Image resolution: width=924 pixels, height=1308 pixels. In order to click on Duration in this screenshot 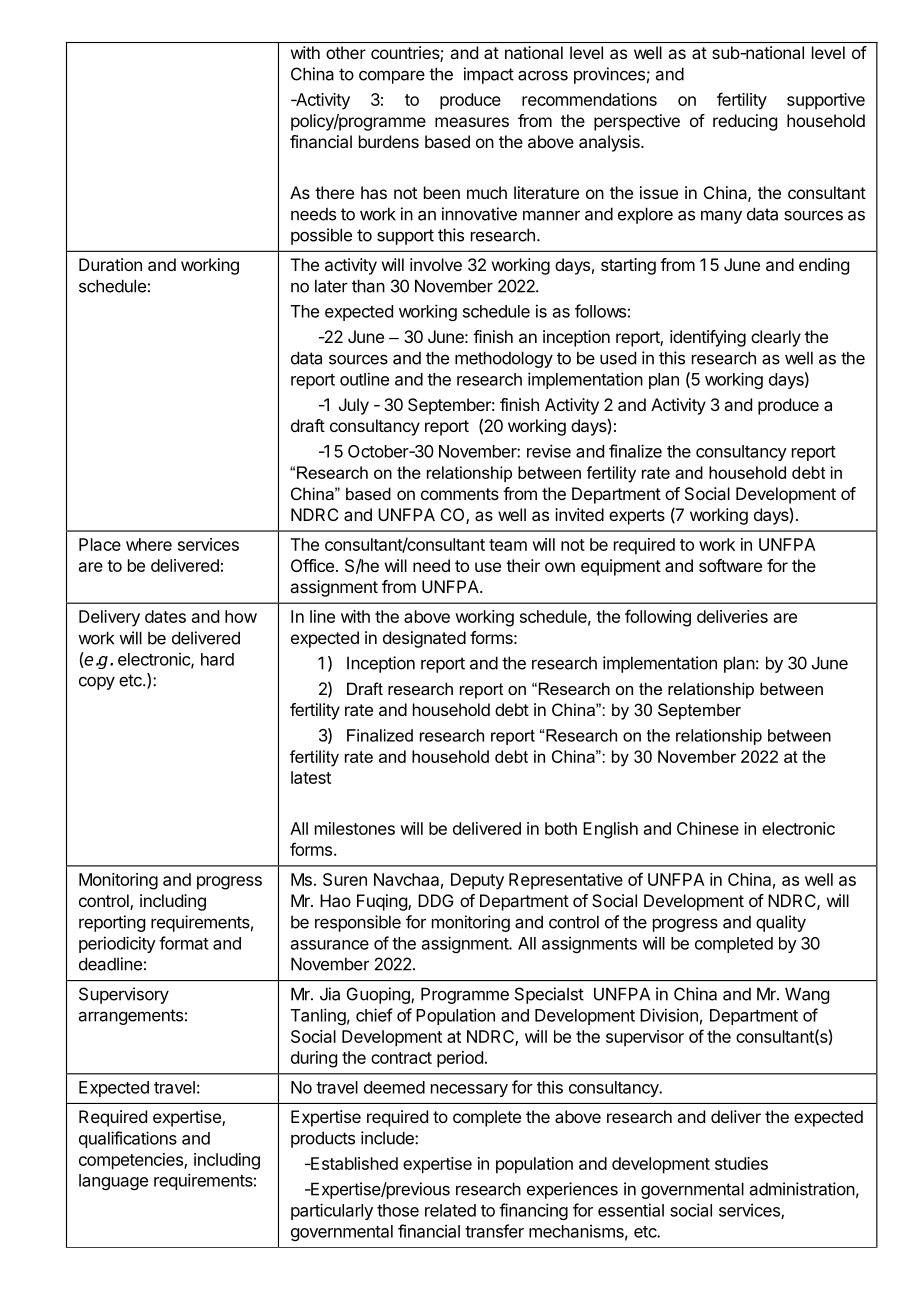, I will do `click(110, 264)`.
